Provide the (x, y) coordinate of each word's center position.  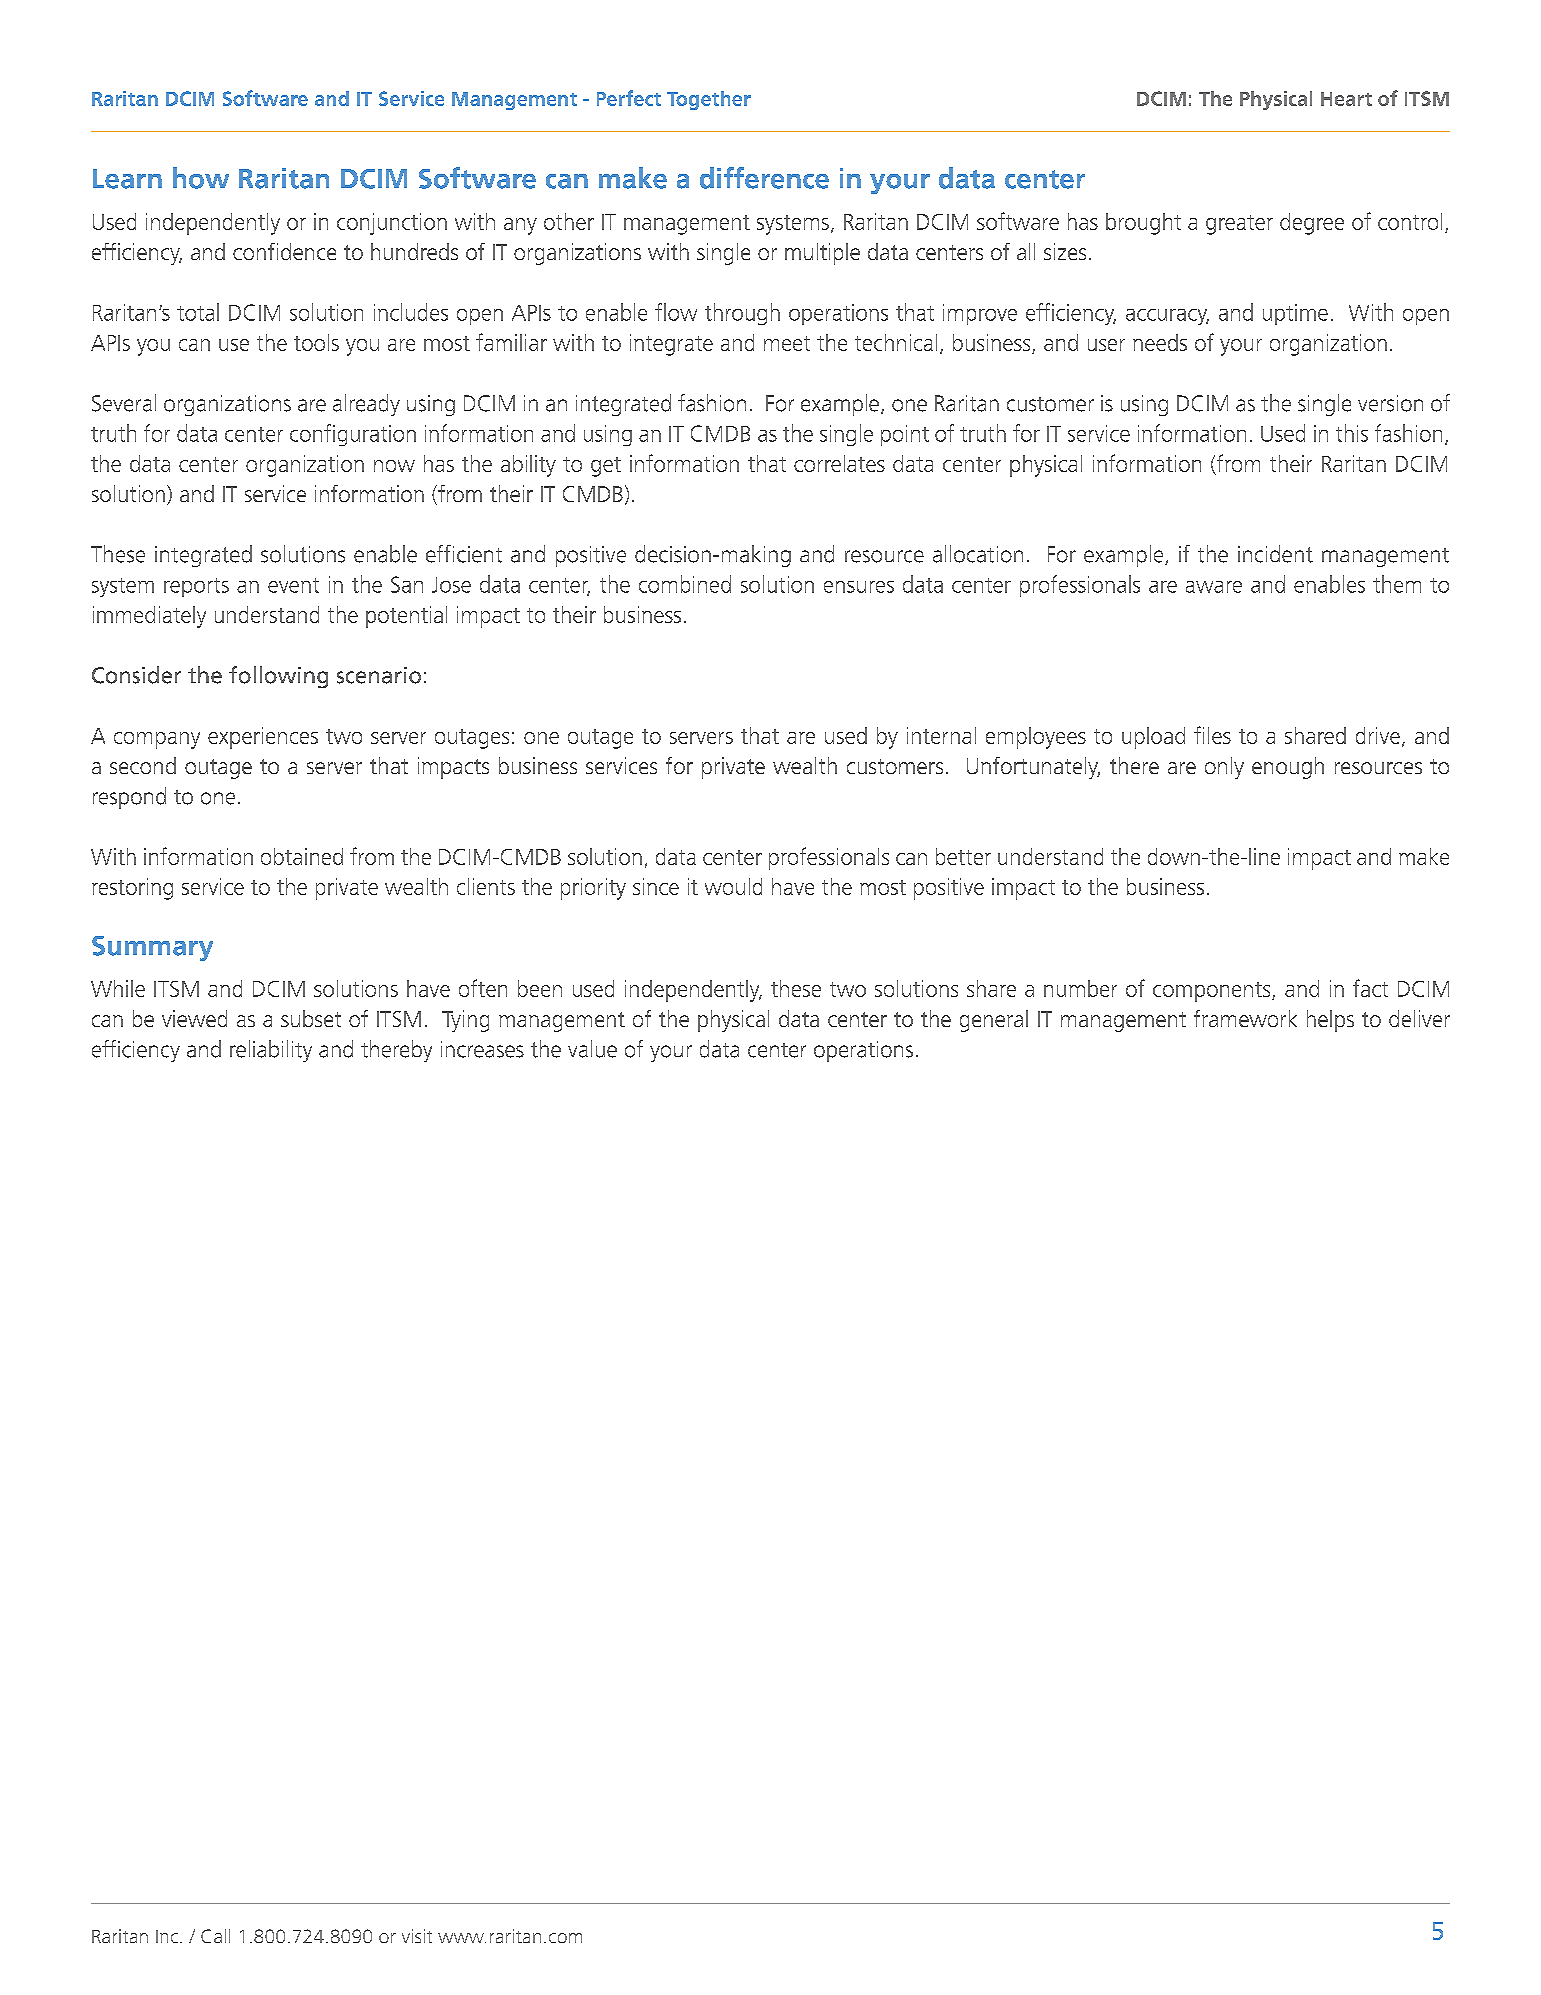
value (592, 1049)
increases (482, 1049)
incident (1275, 554)
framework (1245, 1018)
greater (1239, 225)
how (201, 178)
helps (1330, 1021)
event (293, 585)
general (994, 1021)
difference (764, 178)
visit (417, 1936)
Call (215, 1936)
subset (311, 1018)
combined (685, 584)
